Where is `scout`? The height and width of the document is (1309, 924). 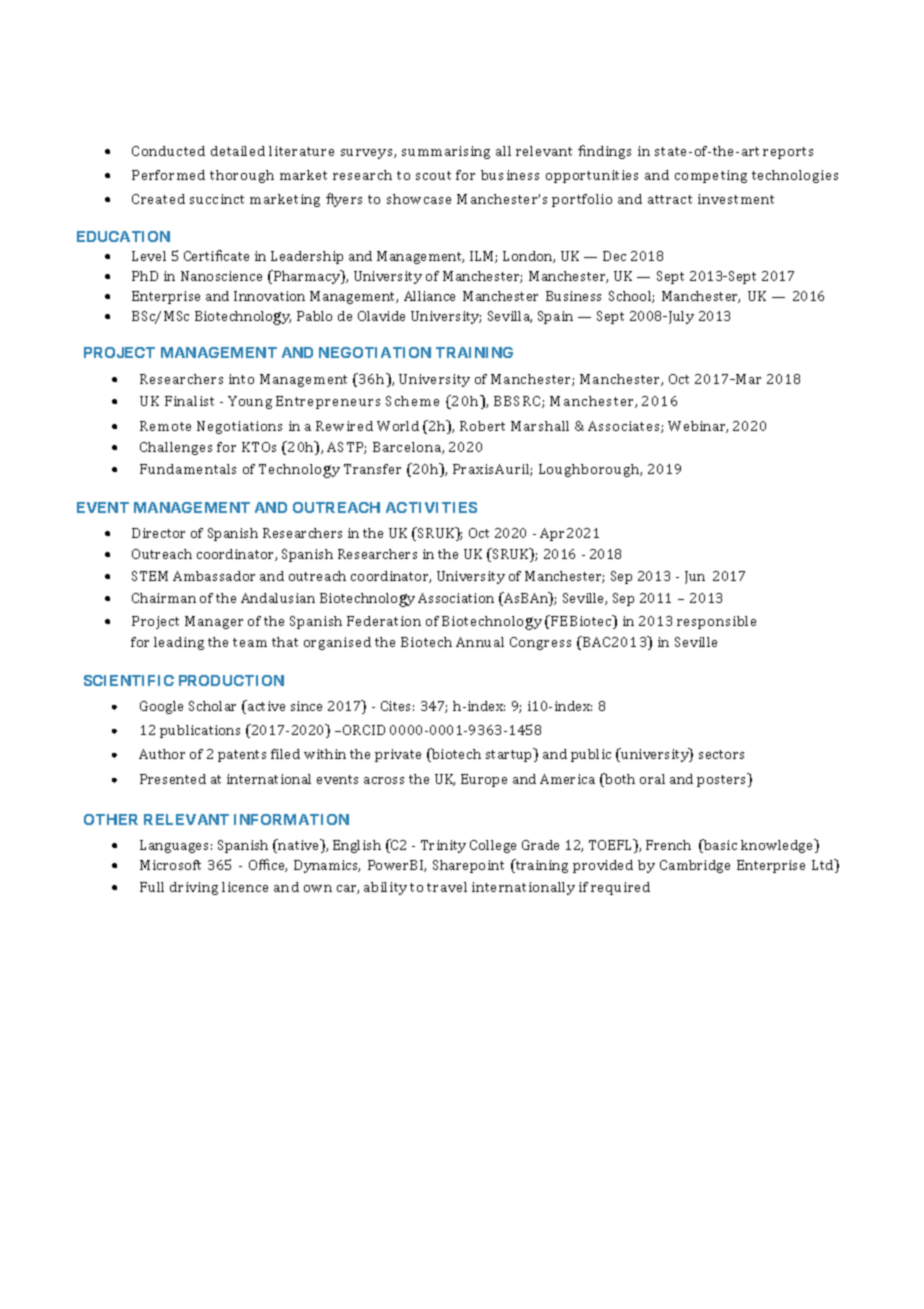
scout is located at coordinates (433, 175).
